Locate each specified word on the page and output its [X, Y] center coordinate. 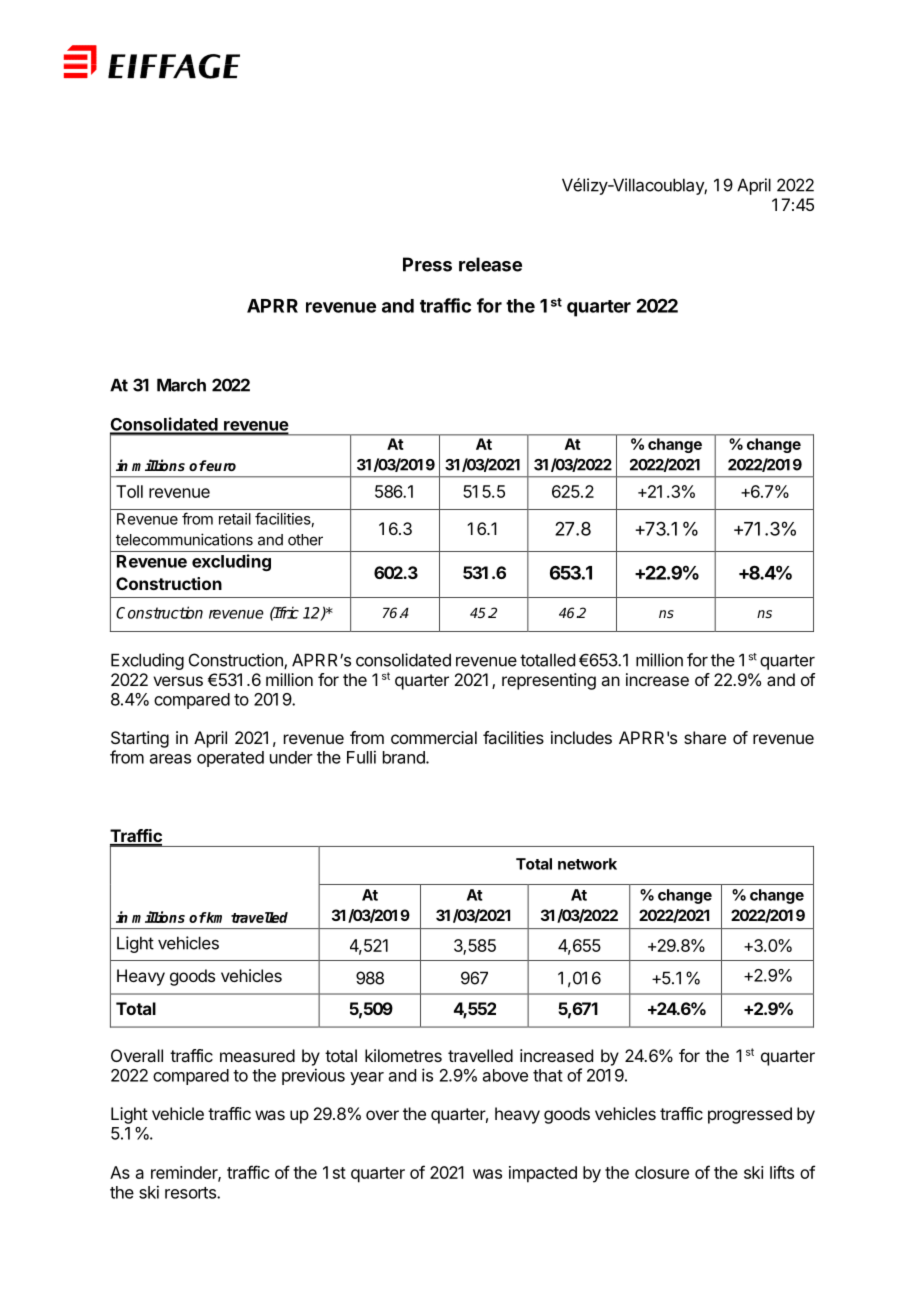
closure [662, 1172]
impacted [543, 1174]
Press [427, 264]
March [181, 385]
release [490, 264]
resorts [191, 1193]
